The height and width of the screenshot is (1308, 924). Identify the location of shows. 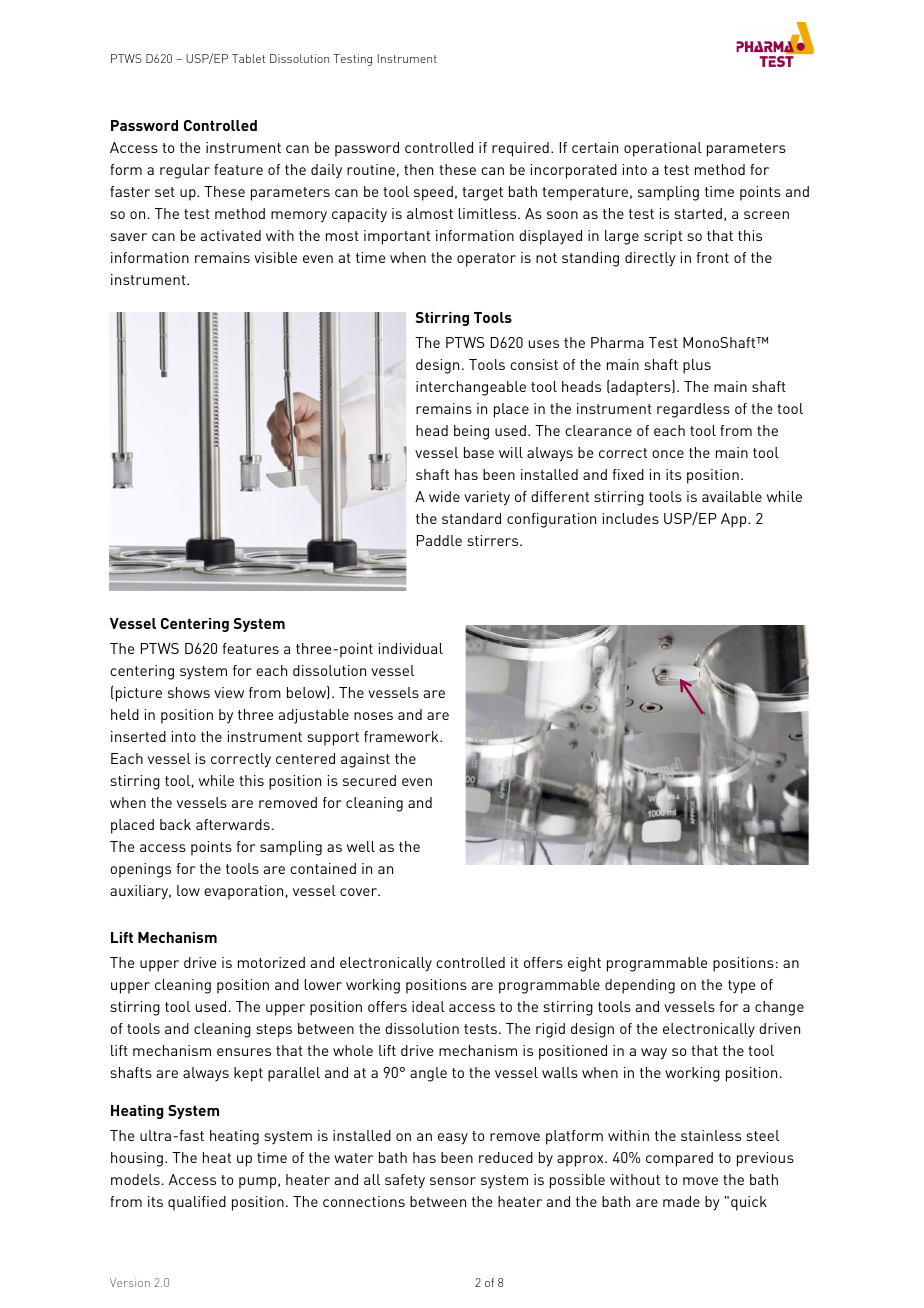
(189, 692).
